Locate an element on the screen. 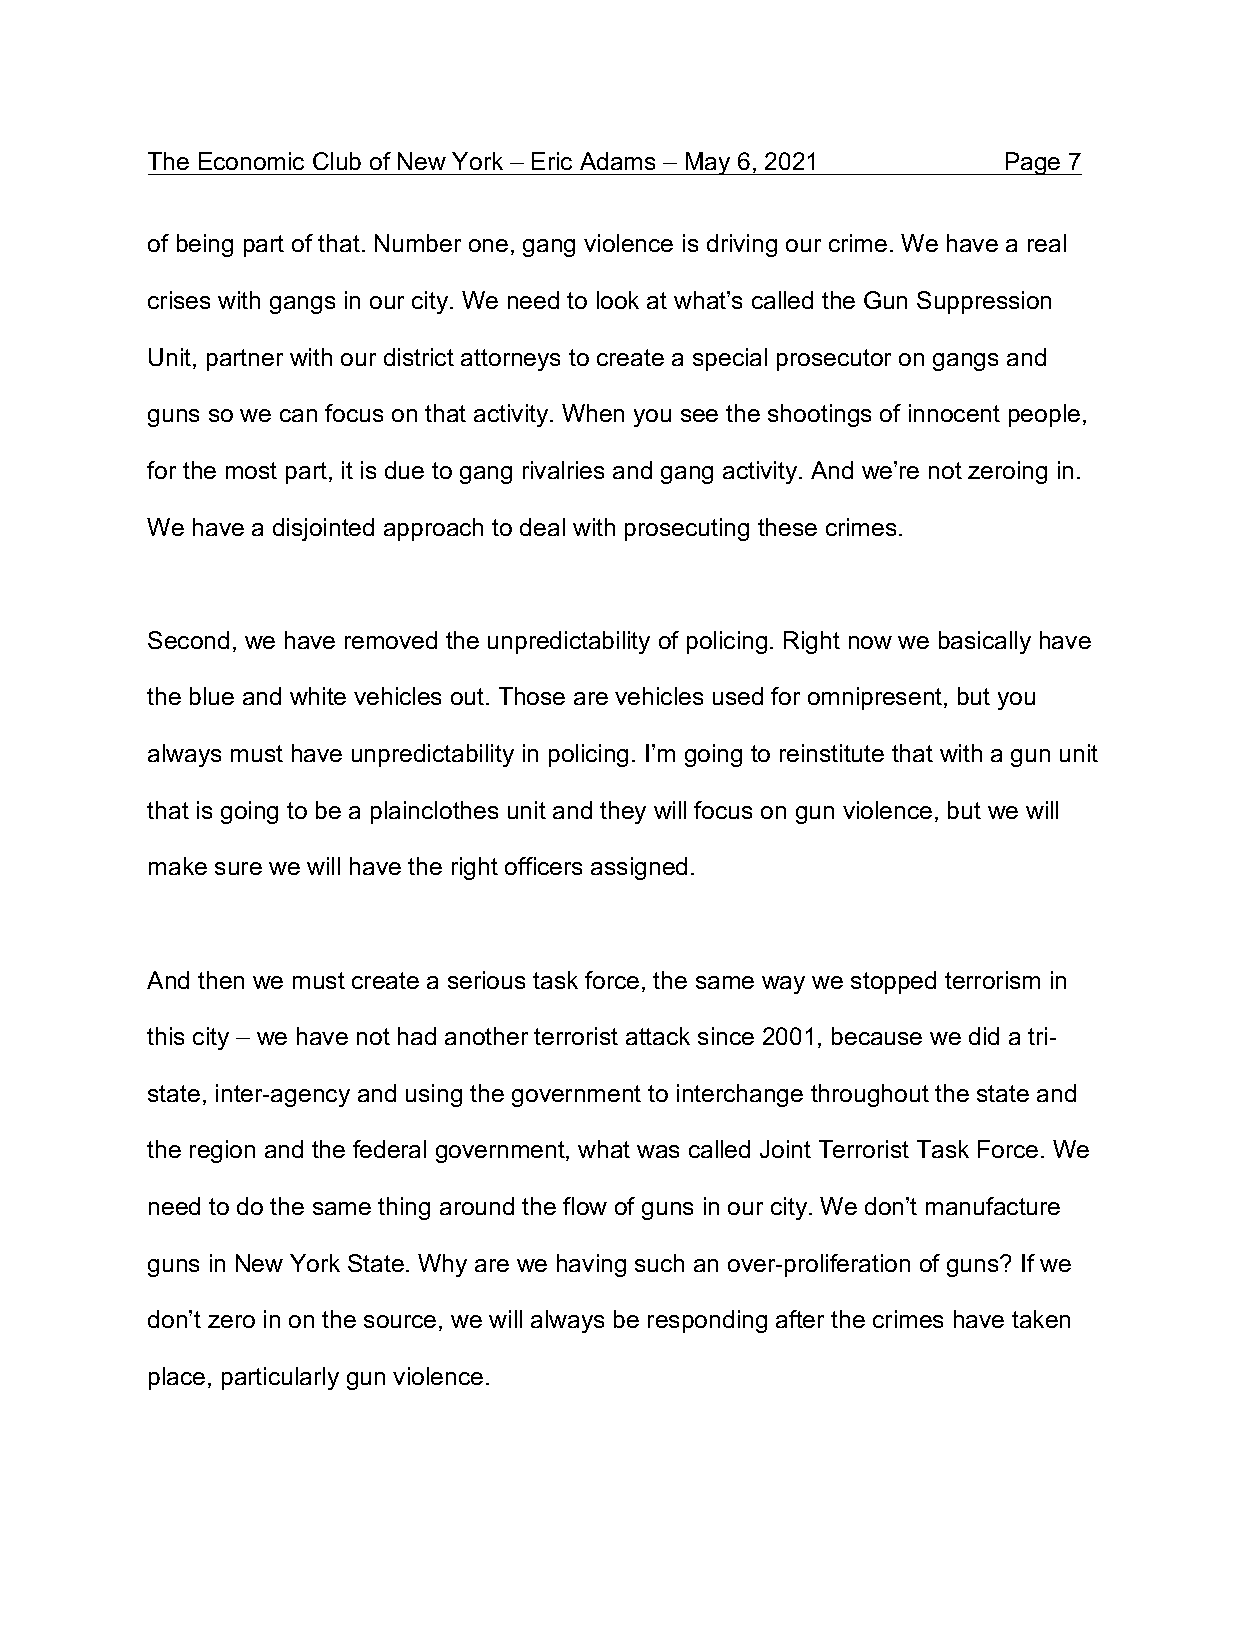  place is located at coordinates (177, 1378).
